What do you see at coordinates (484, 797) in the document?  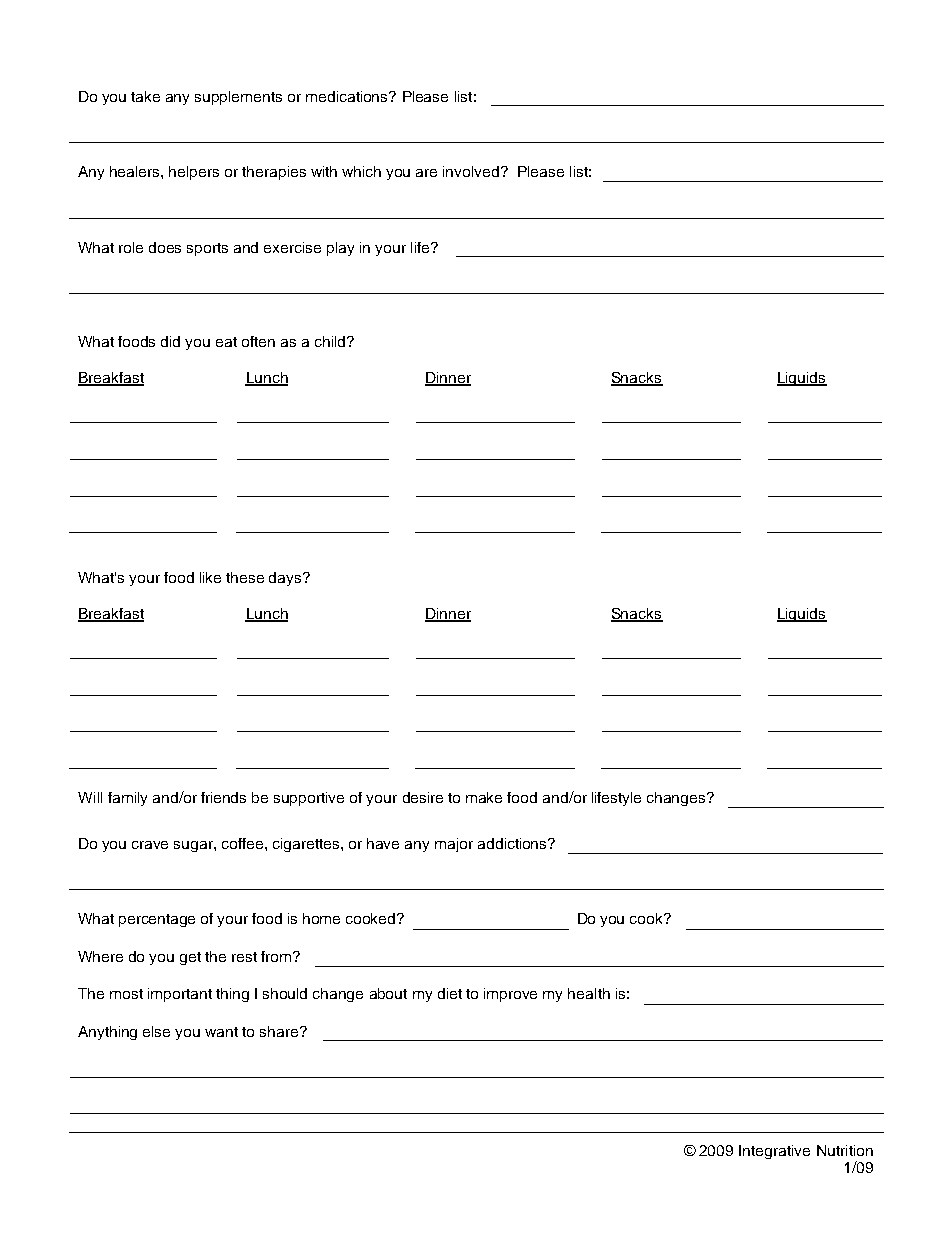 I see `make` at bounding box center [484, 797].
